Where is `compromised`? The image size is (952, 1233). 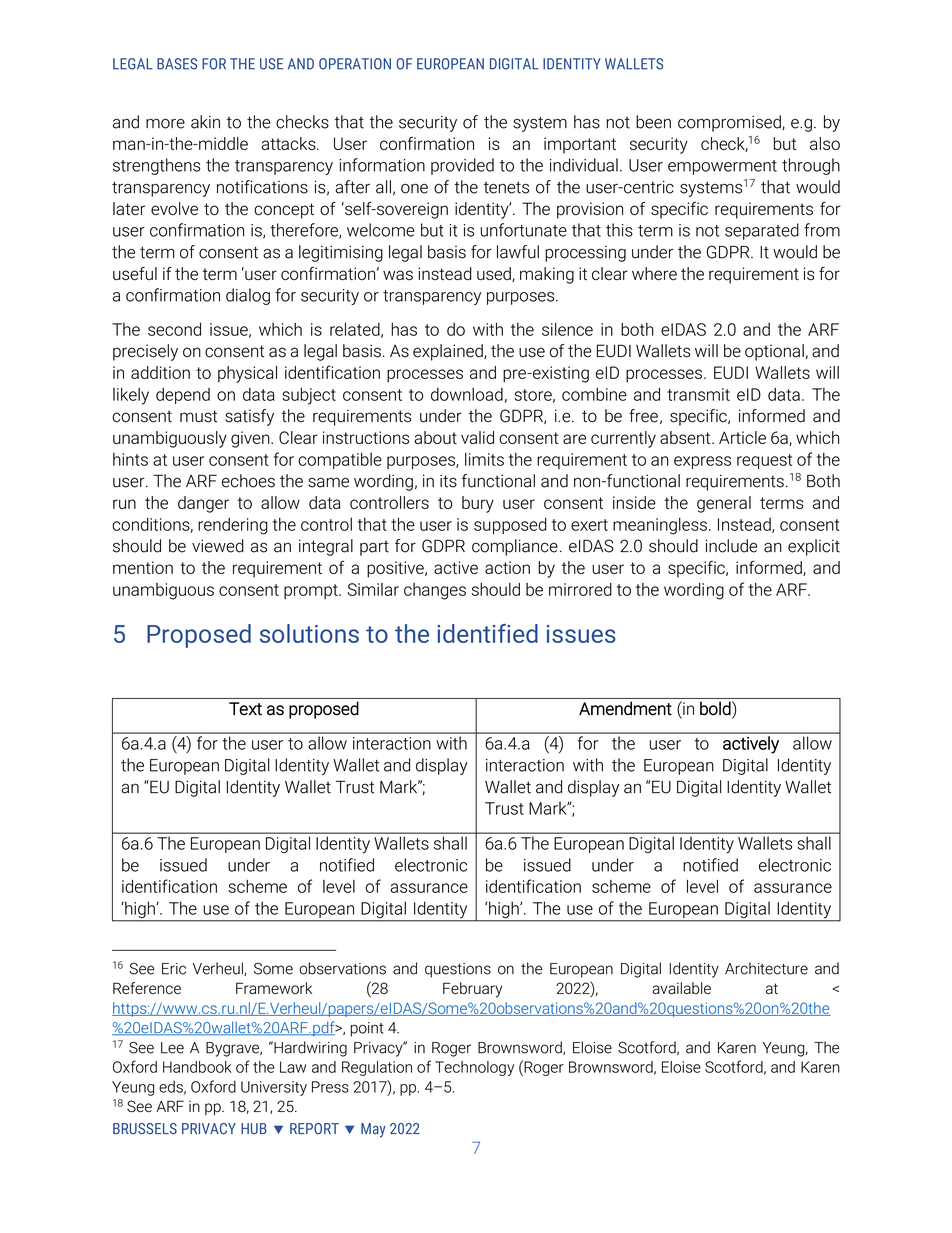 compromised is located at coordinates (730, 123).
